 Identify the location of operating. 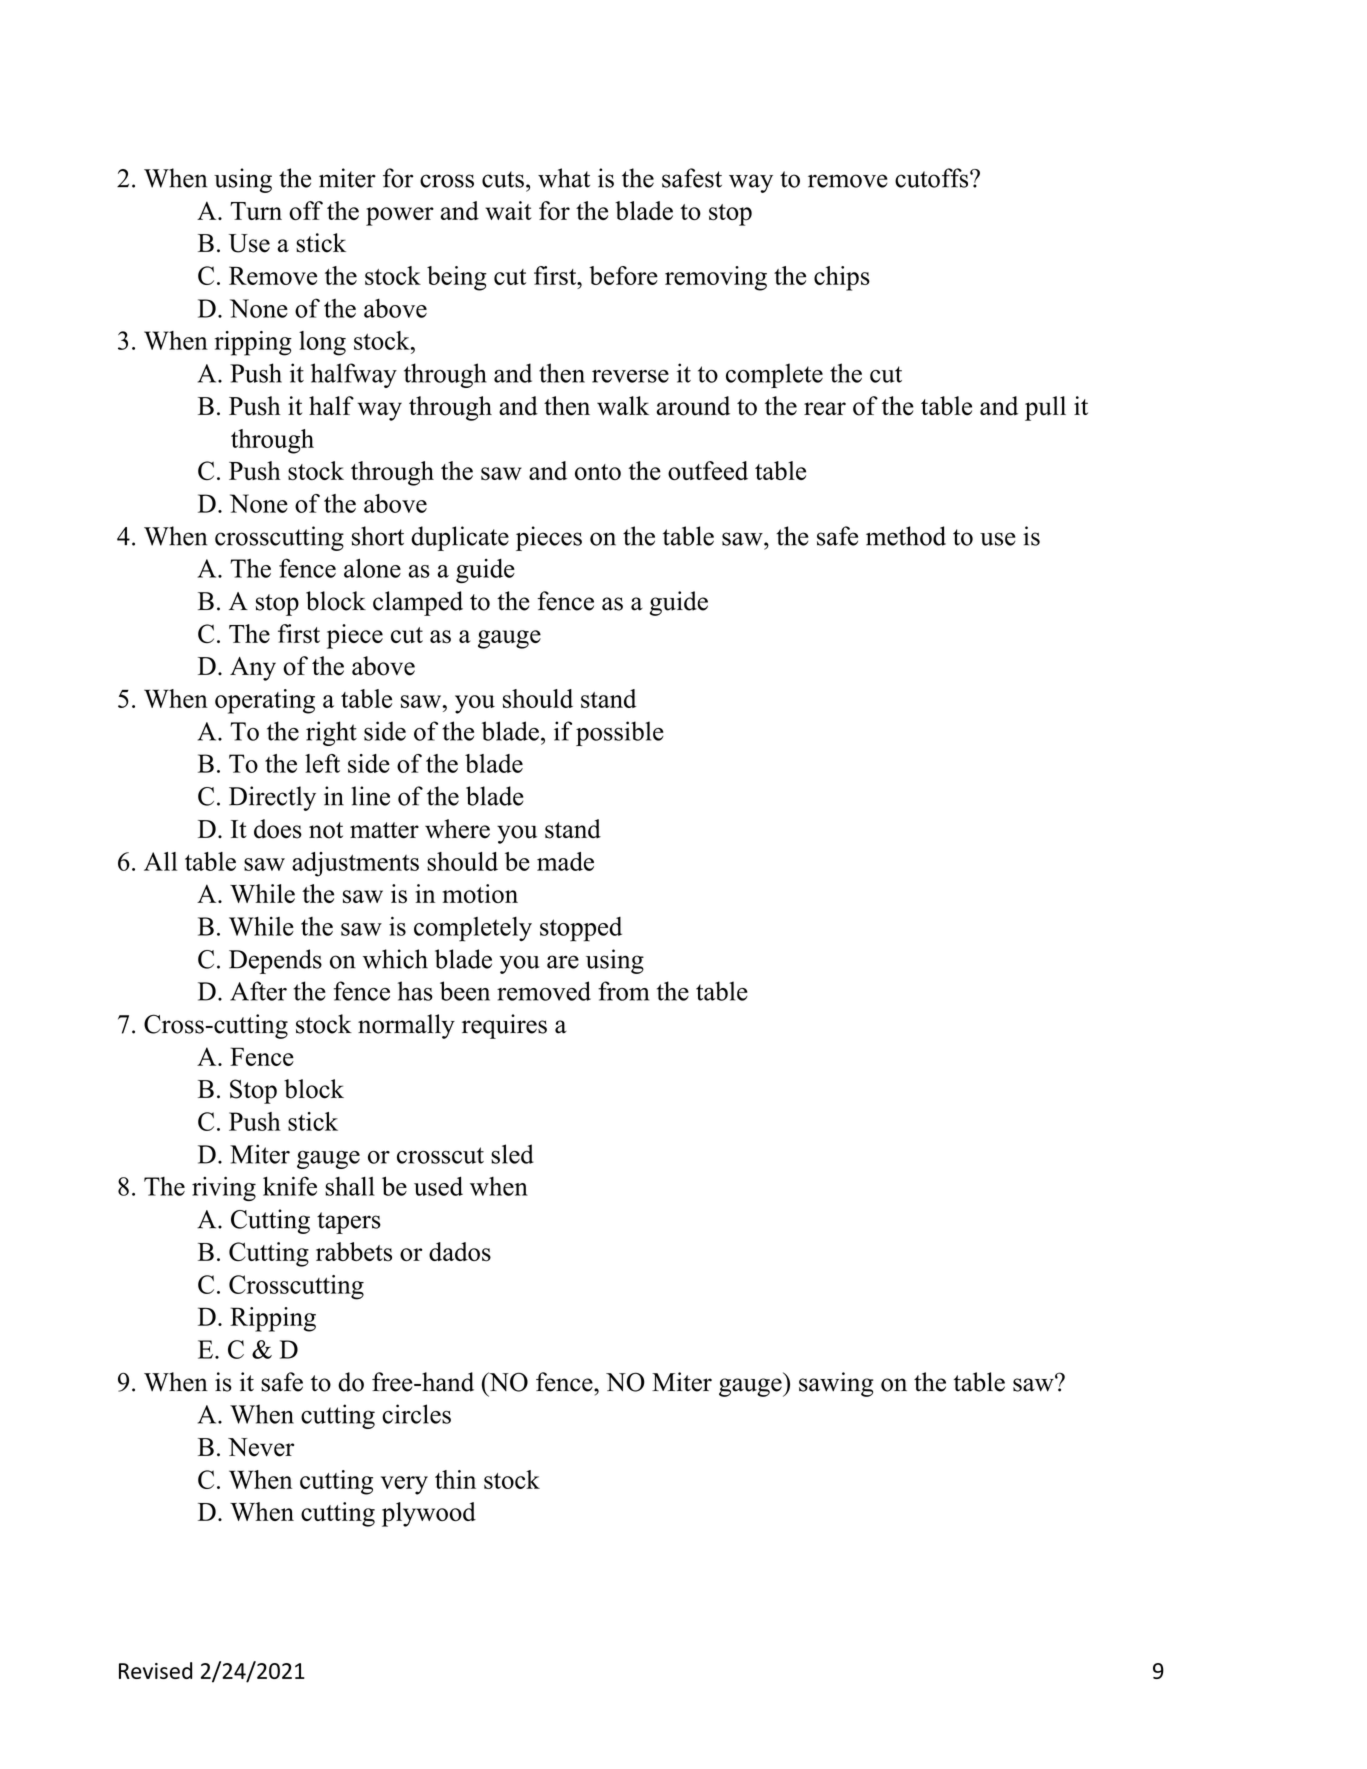
(265, 701).
